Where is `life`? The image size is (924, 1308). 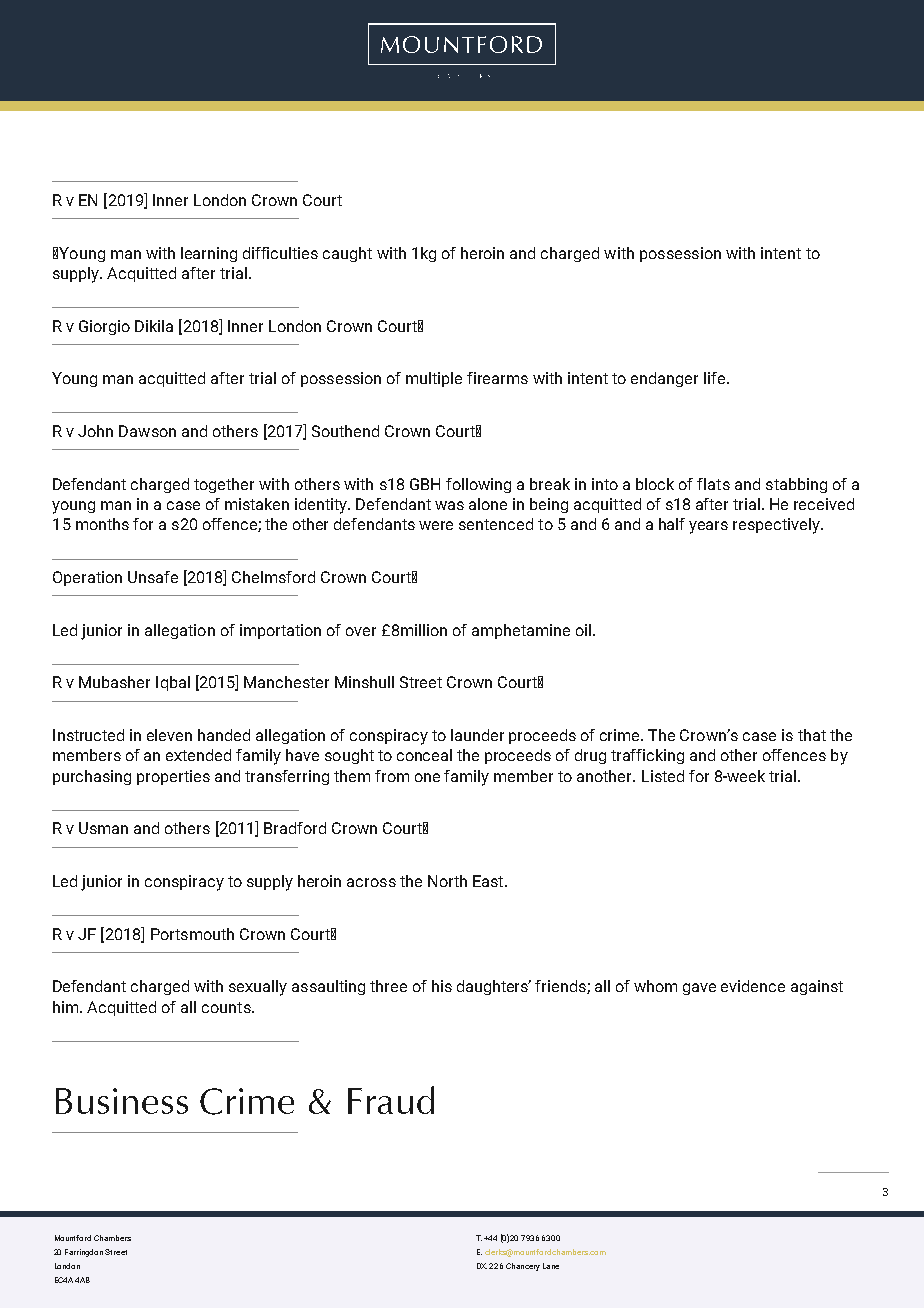 life is located at coordinates (714, 378).
